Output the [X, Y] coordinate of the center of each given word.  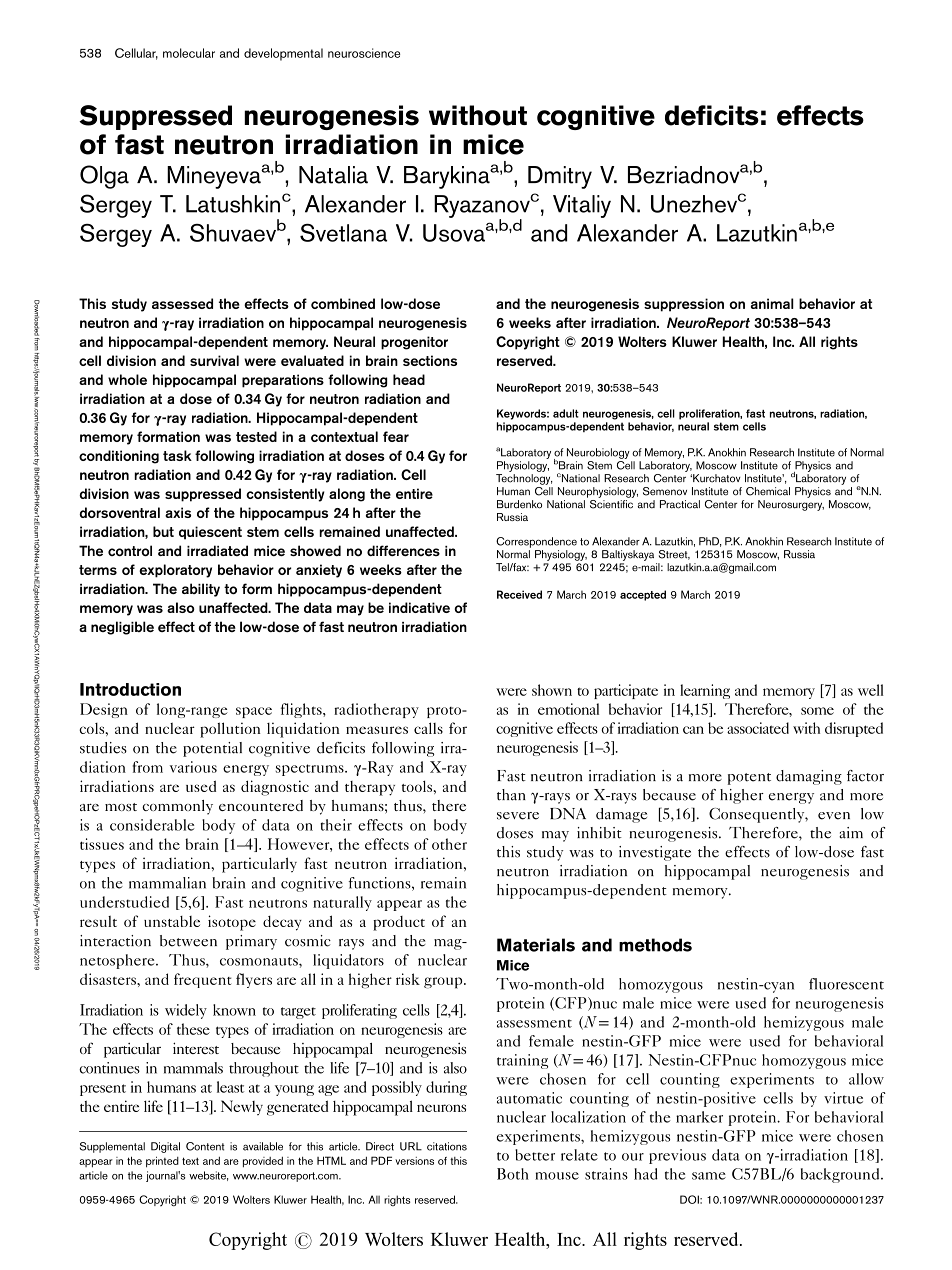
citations [447, 1146]
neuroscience [364, 53]
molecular [189, 53]
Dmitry [560, 177]
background [841, 1175]
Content [205, 1146]
